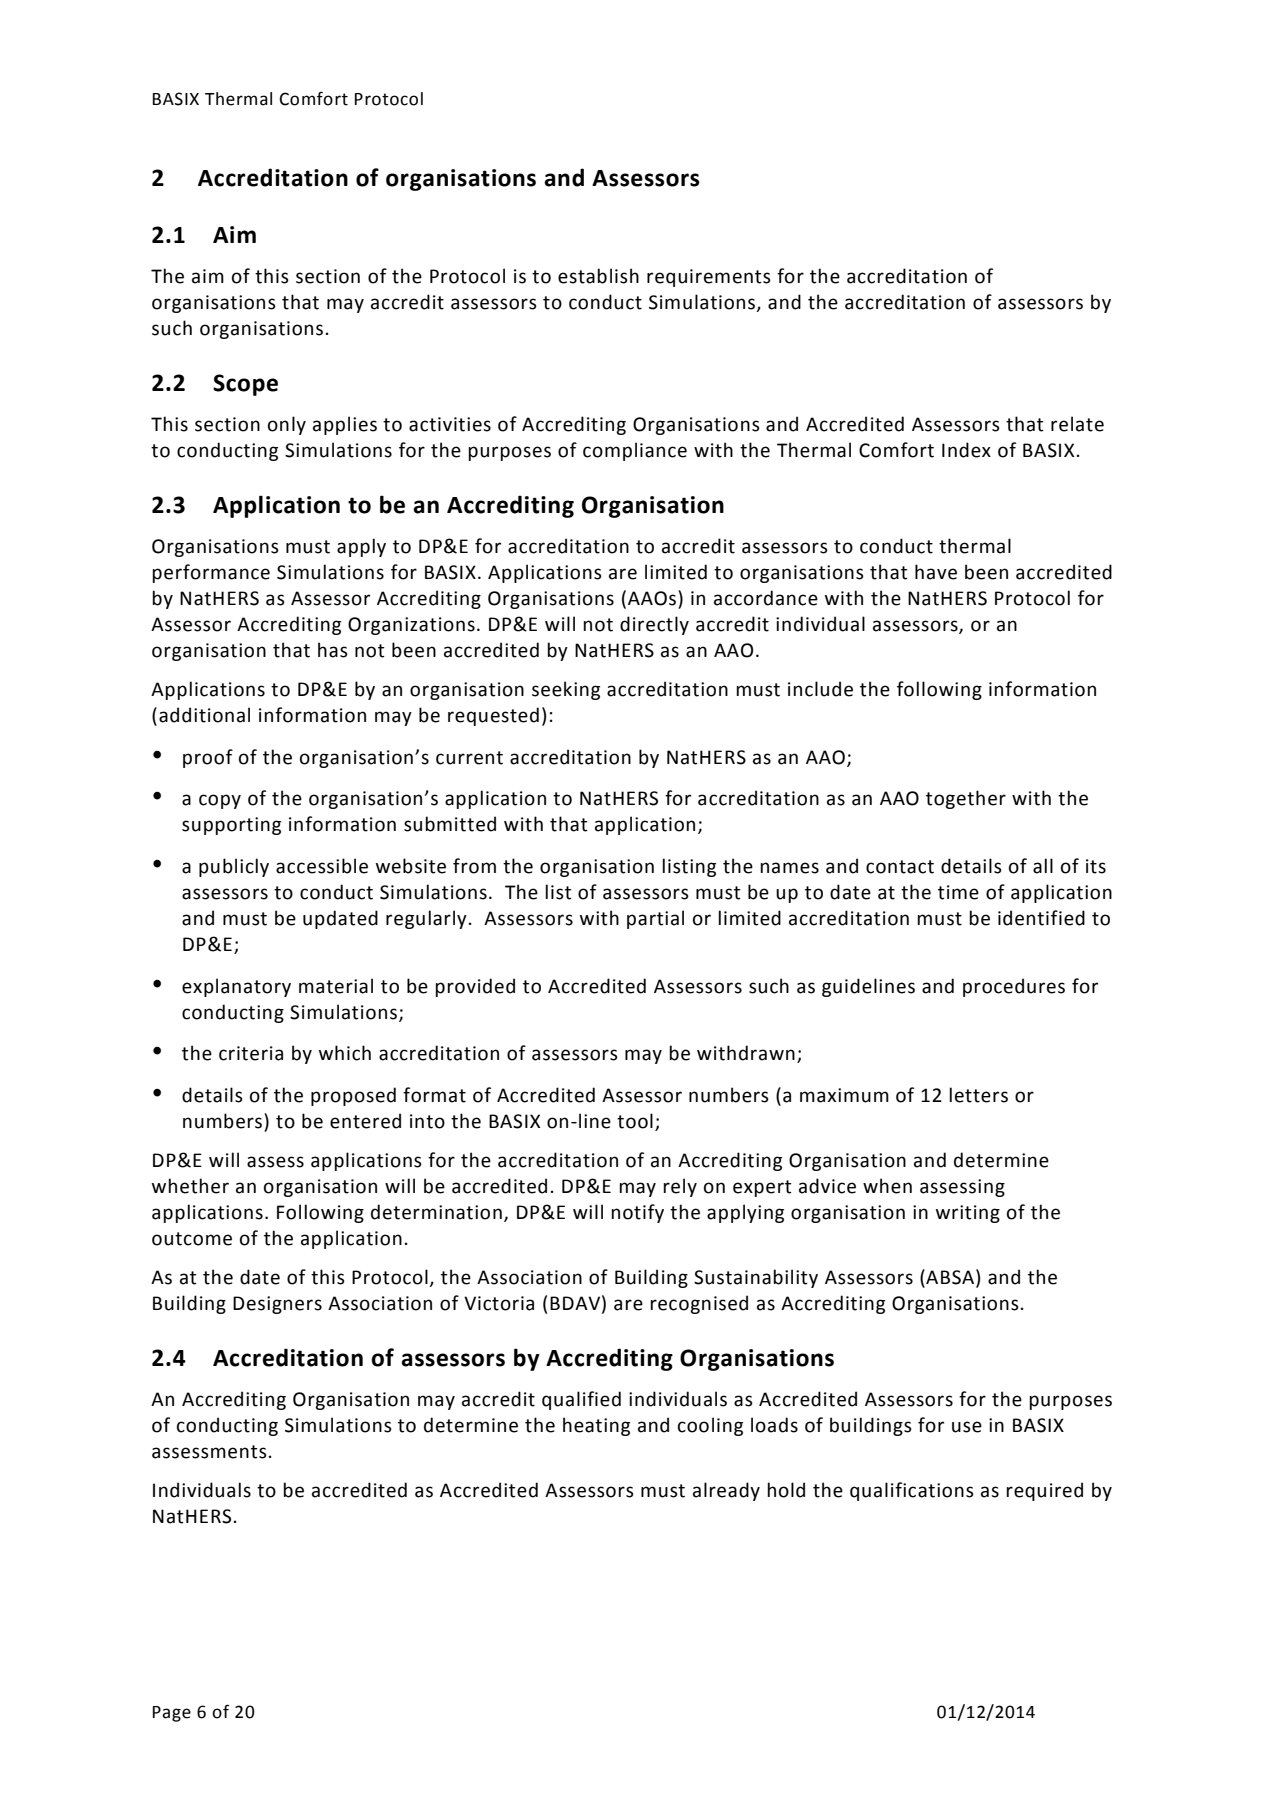  I want to click on time, so click(958, 892).
